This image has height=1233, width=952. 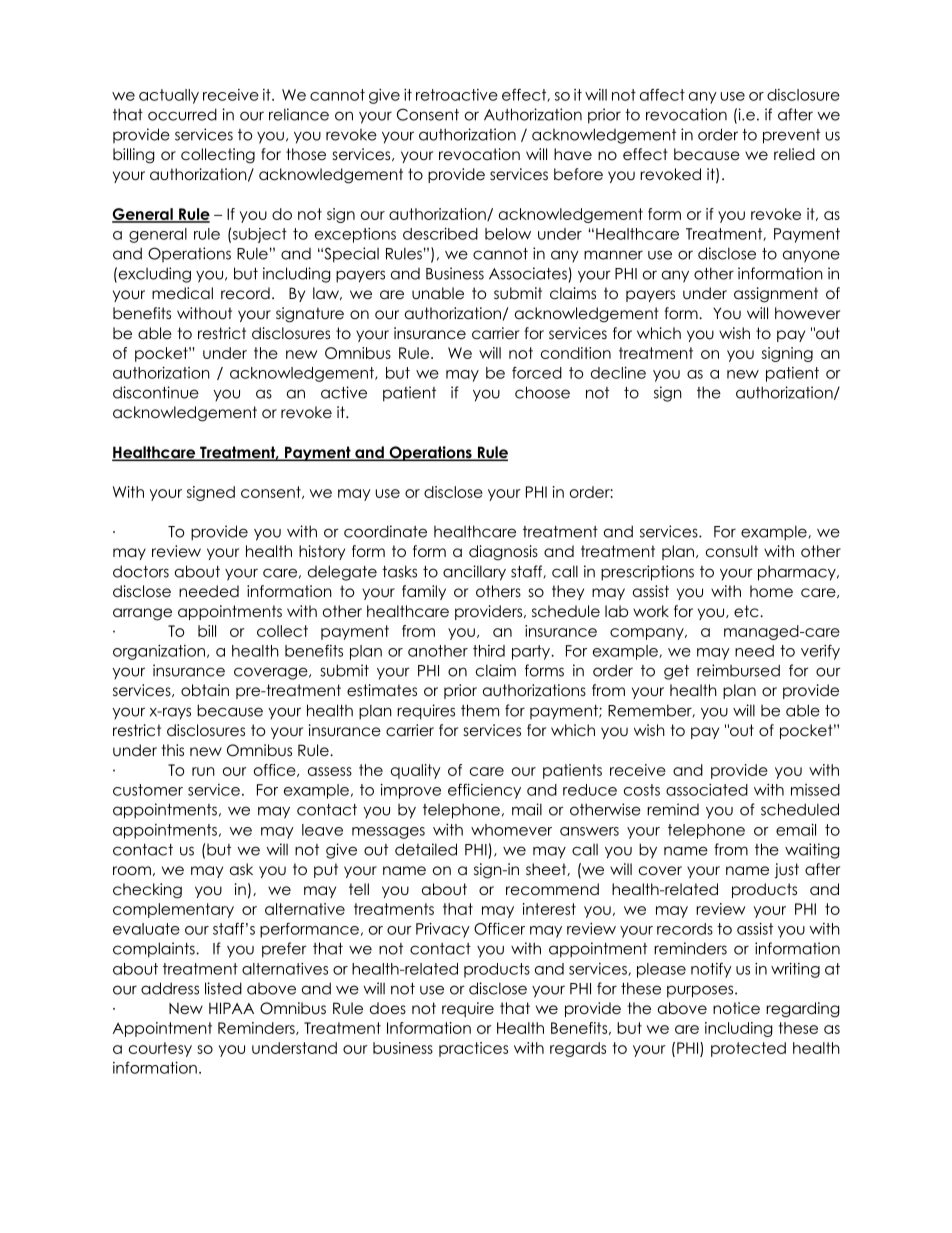 I want to click on them, so click(x=480, y=710).
